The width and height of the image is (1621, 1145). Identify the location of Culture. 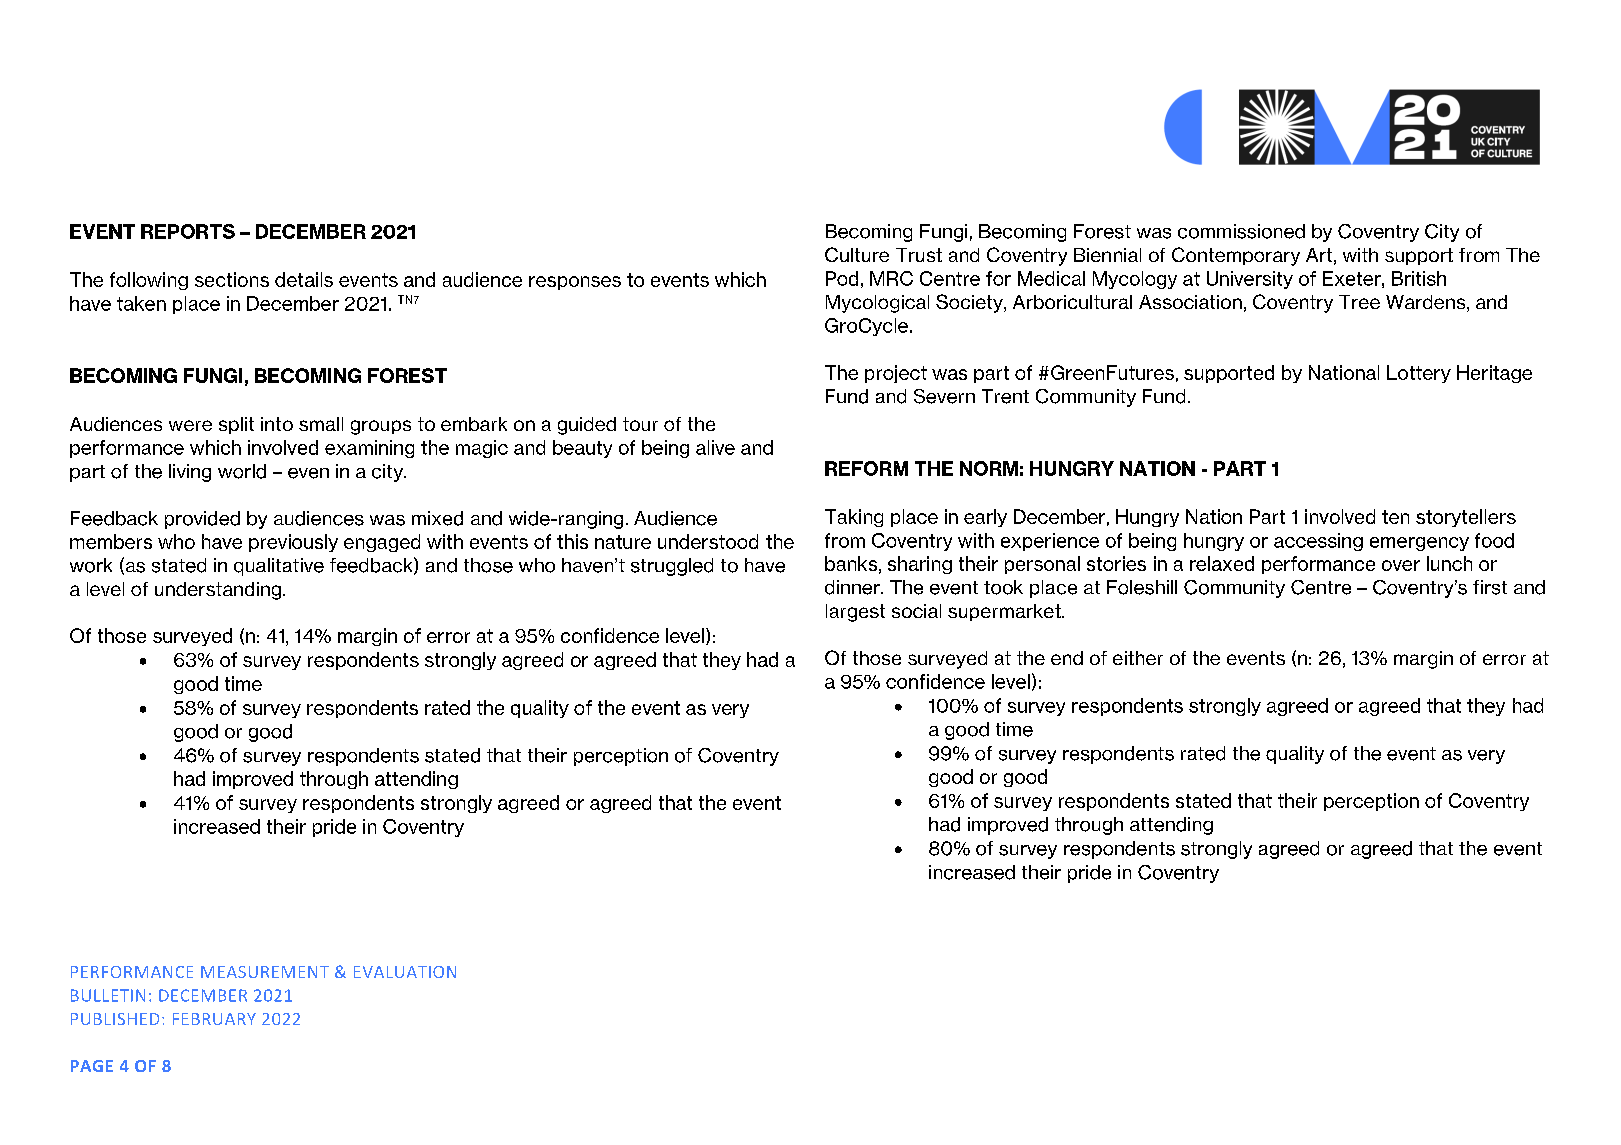
(857, 254).
